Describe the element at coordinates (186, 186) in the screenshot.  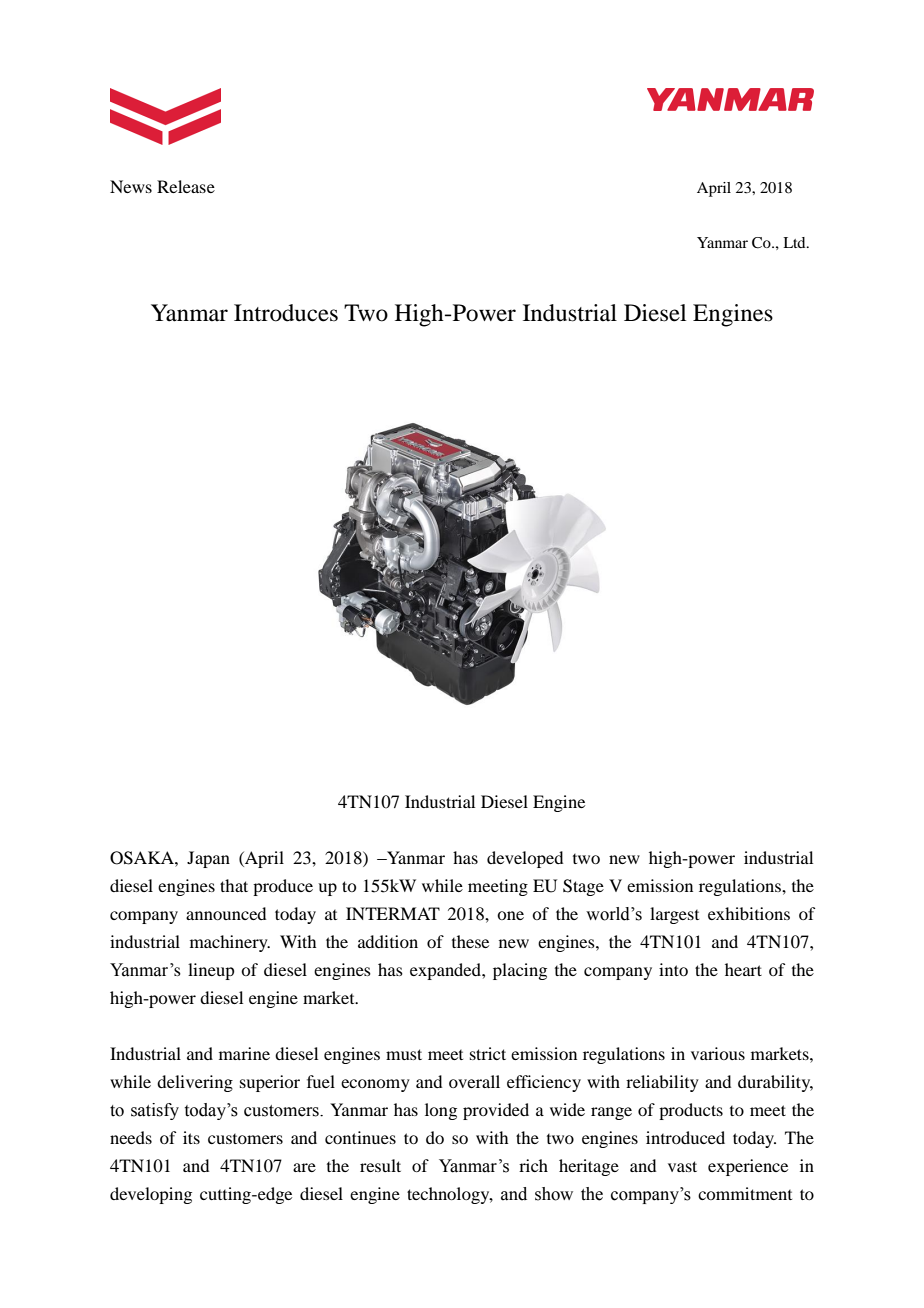
I see `Release` at that location.
